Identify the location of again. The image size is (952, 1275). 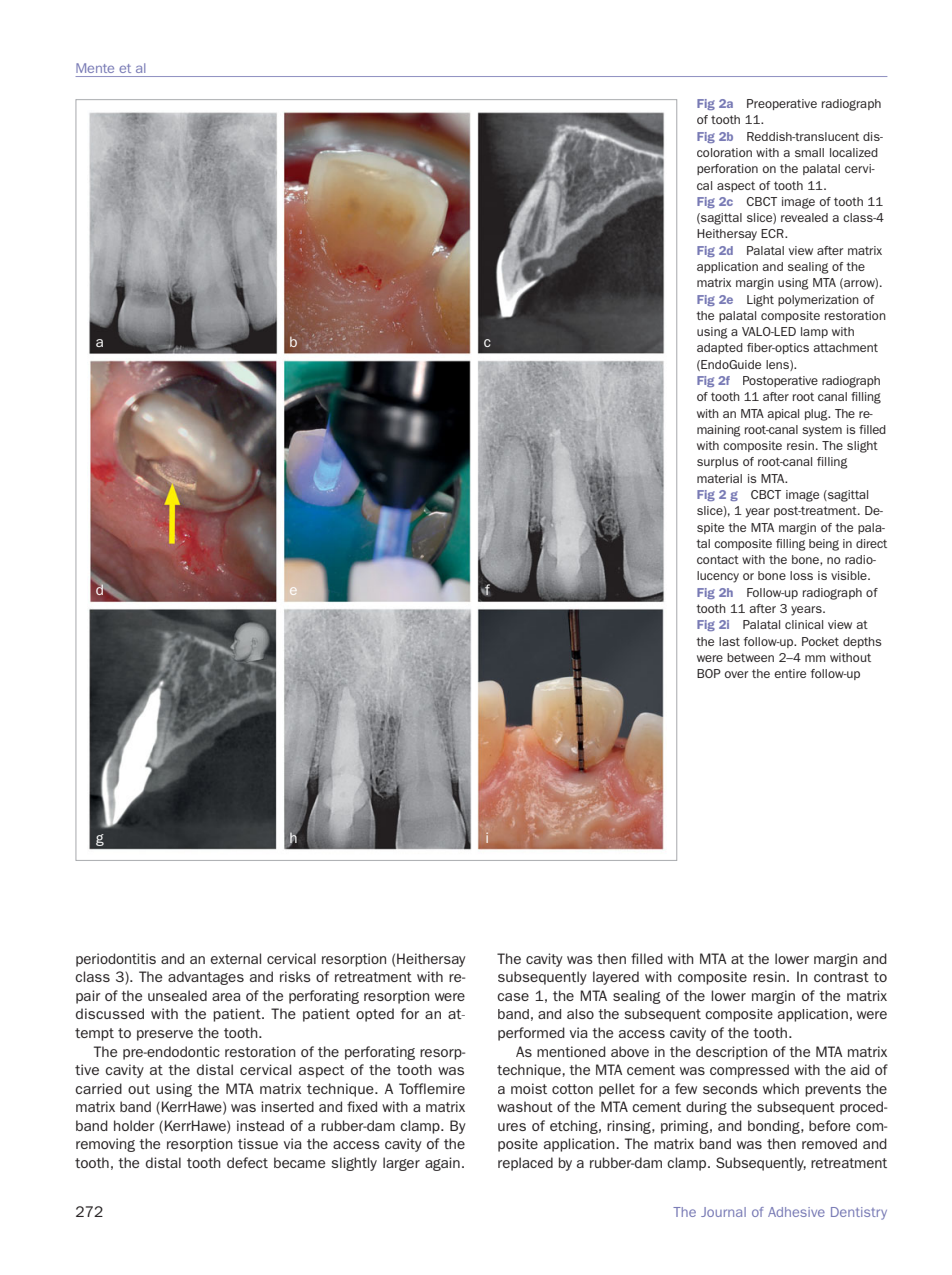
(442, 1164).
